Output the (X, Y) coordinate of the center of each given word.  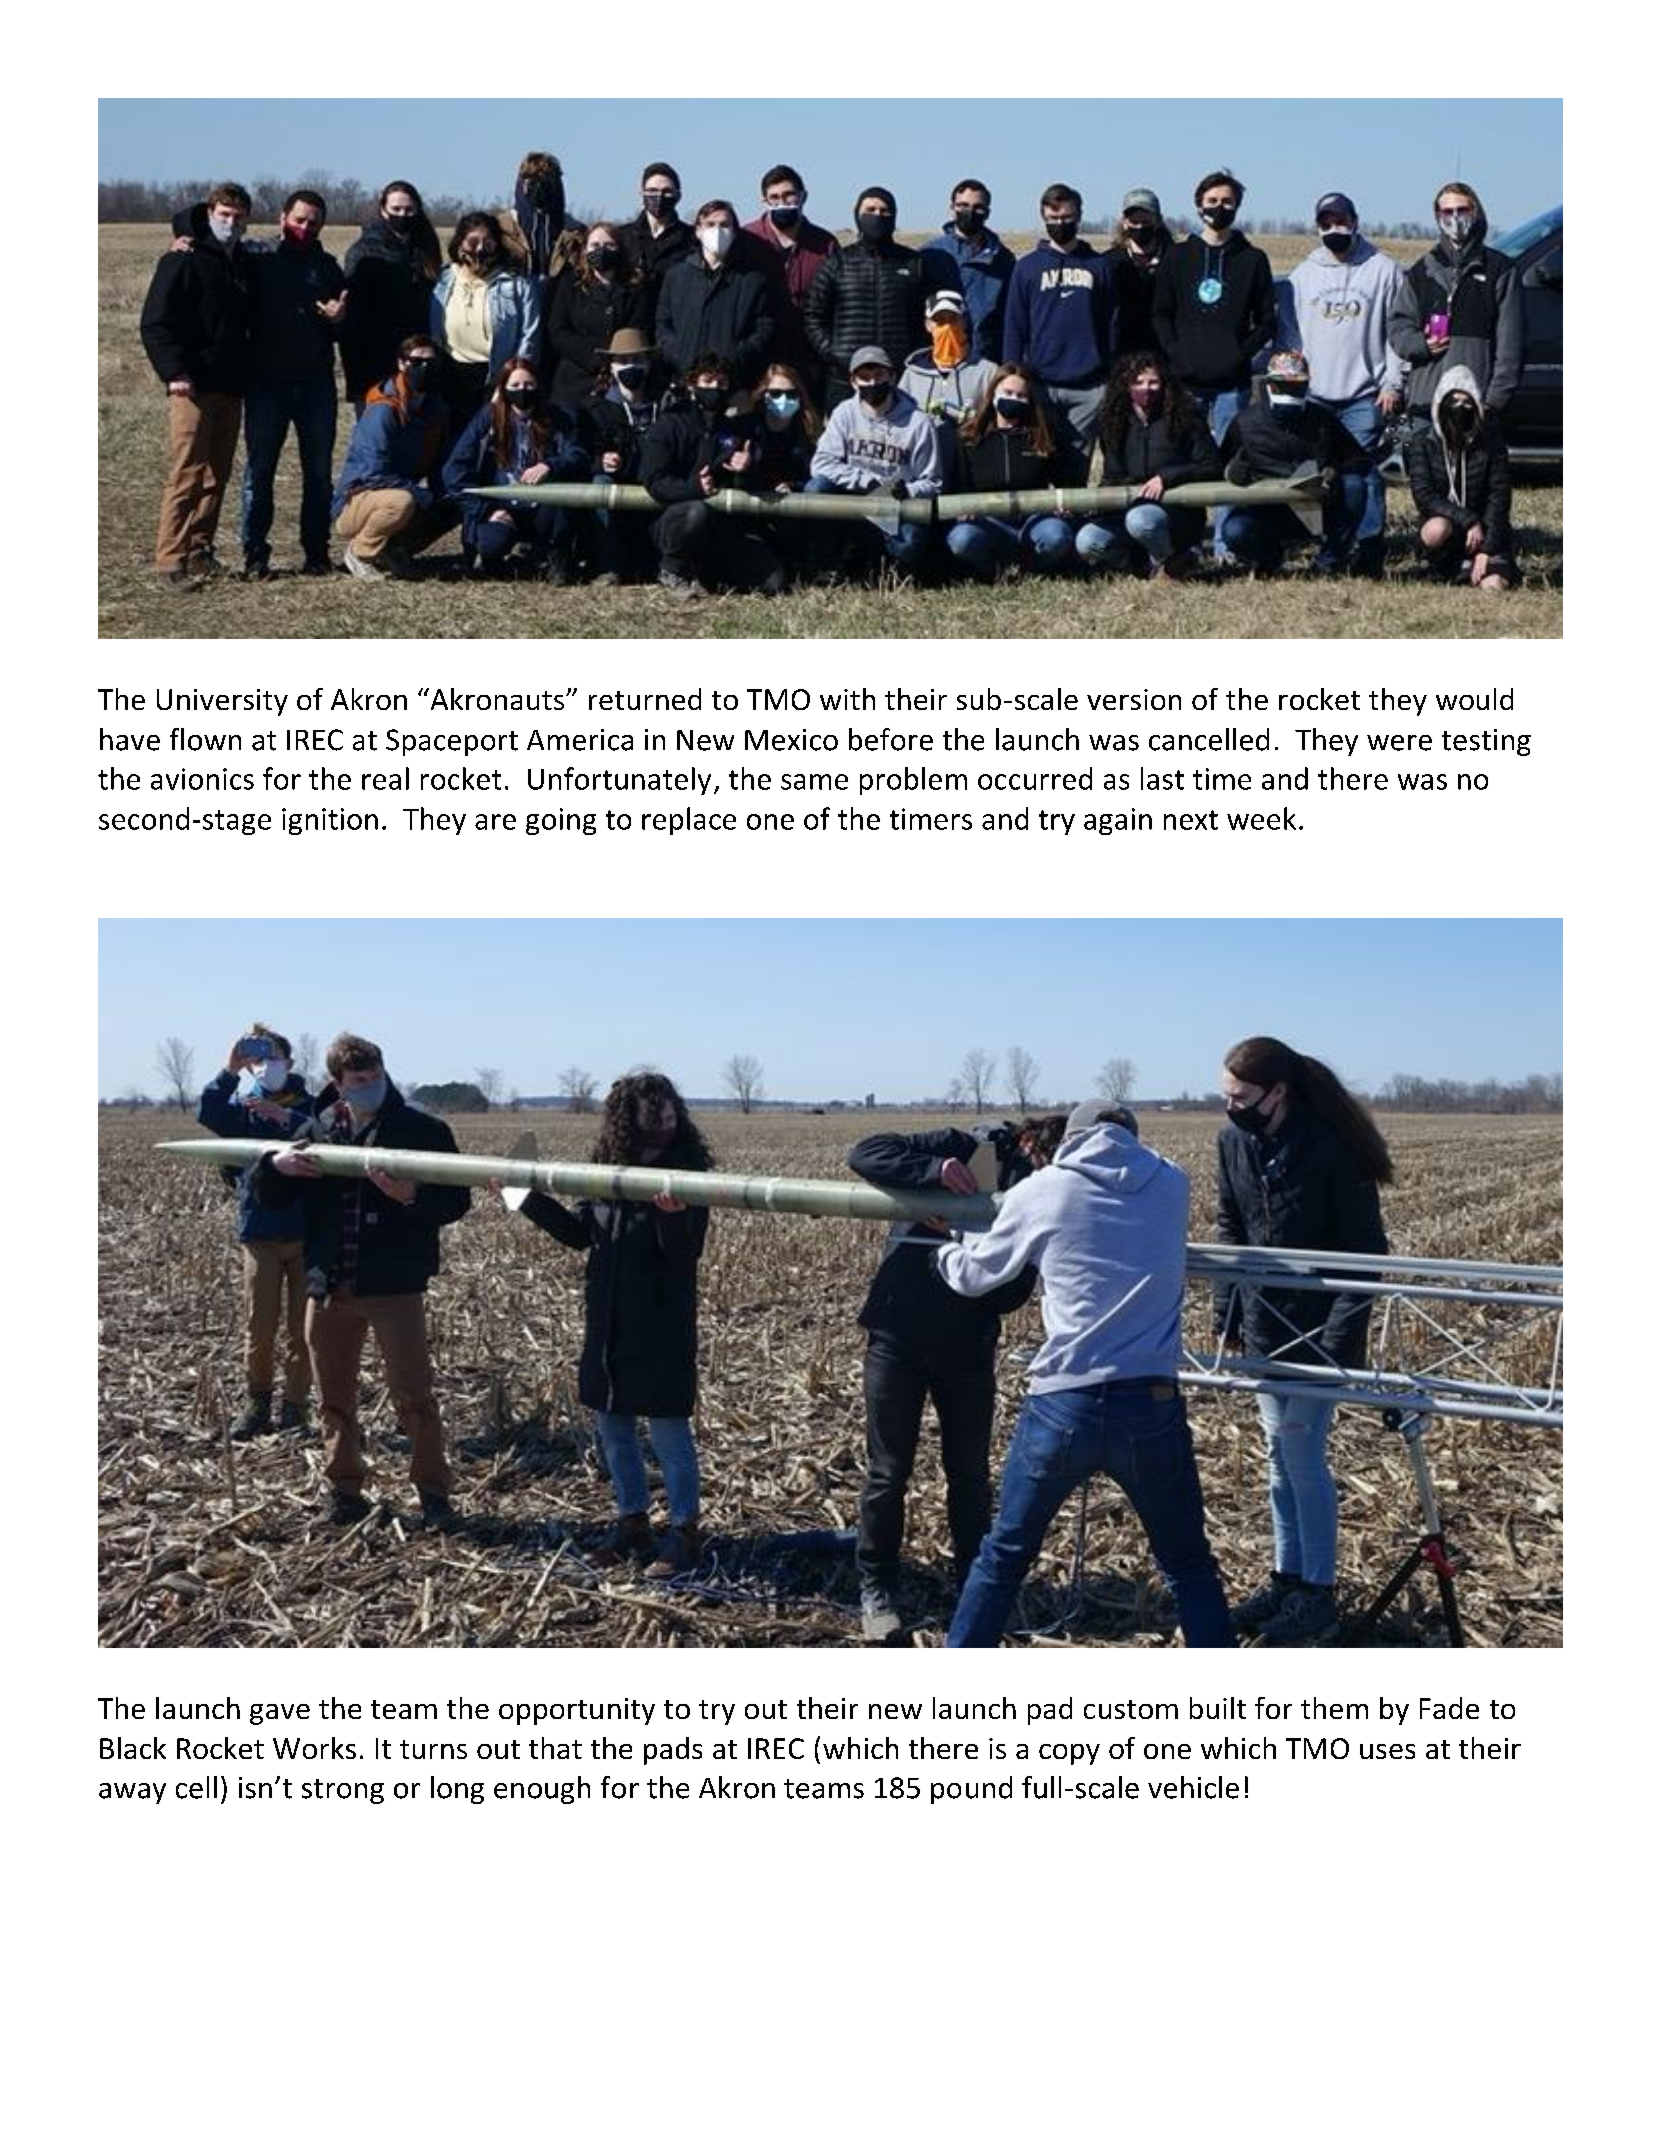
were (1399, 743)
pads (673, 1751)
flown (205, 739)
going (561, 821)
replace (689, 821)
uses (1387, 1751)
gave (280, 1714)
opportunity (577, 1711)
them (1334, 1708)
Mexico (791, 740)
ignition (330, 821)
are (495, 822)
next (1191, 820)
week (1261, 818)
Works (314, 1748)
